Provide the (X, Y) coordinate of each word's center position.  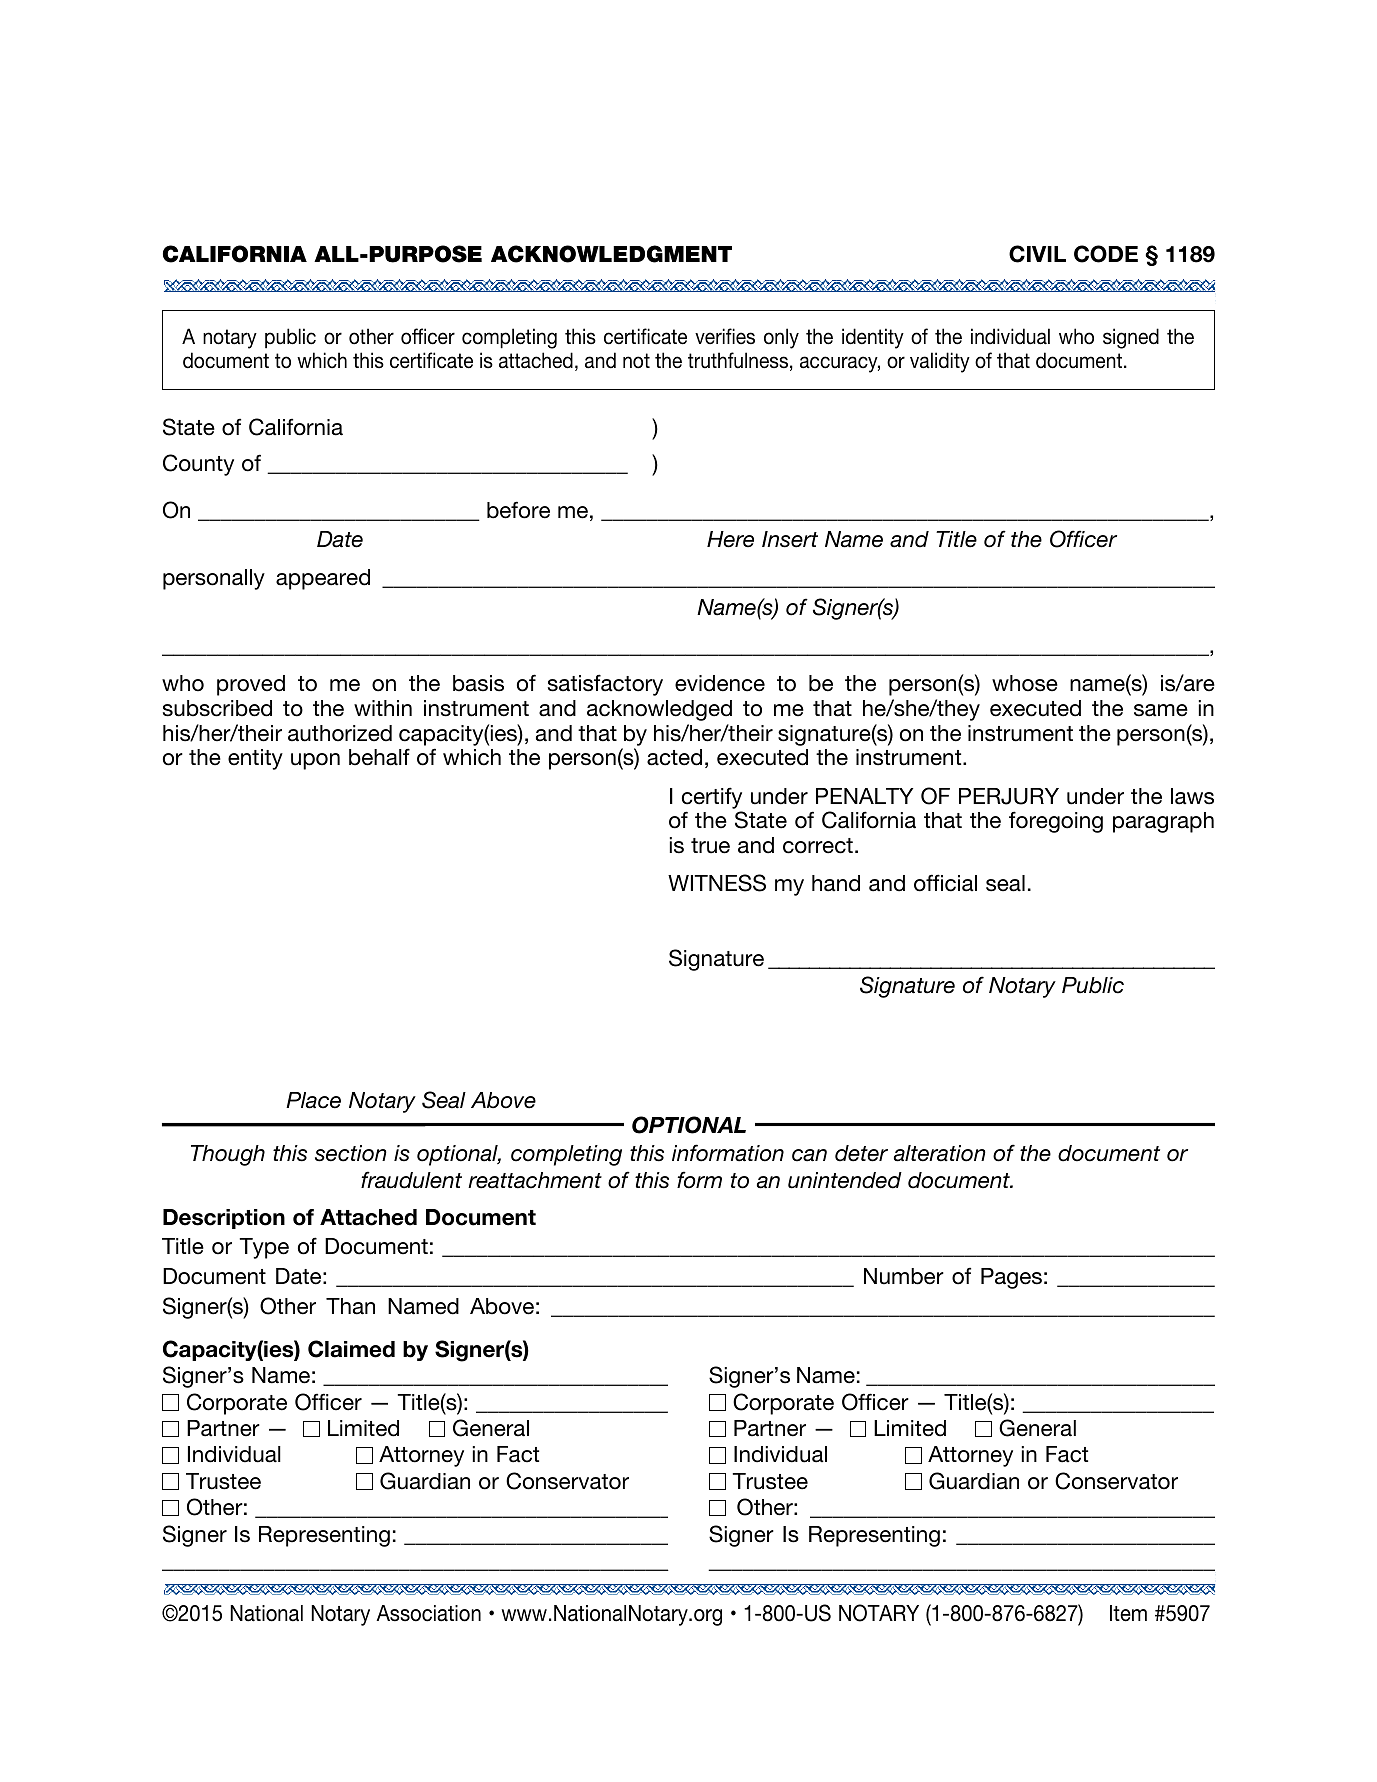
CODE (1106, 254)
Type (264, 1248)
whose (1025, 683)
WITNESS (717, 883)
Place (313, 1100)
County (198, 465)
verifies (725, 336)
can (809, 1155)
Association (428, 1613)
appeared (323, 579)
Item (1128, 1613)
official (945, 883)
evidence (720, 683)
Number (904, 1276)
